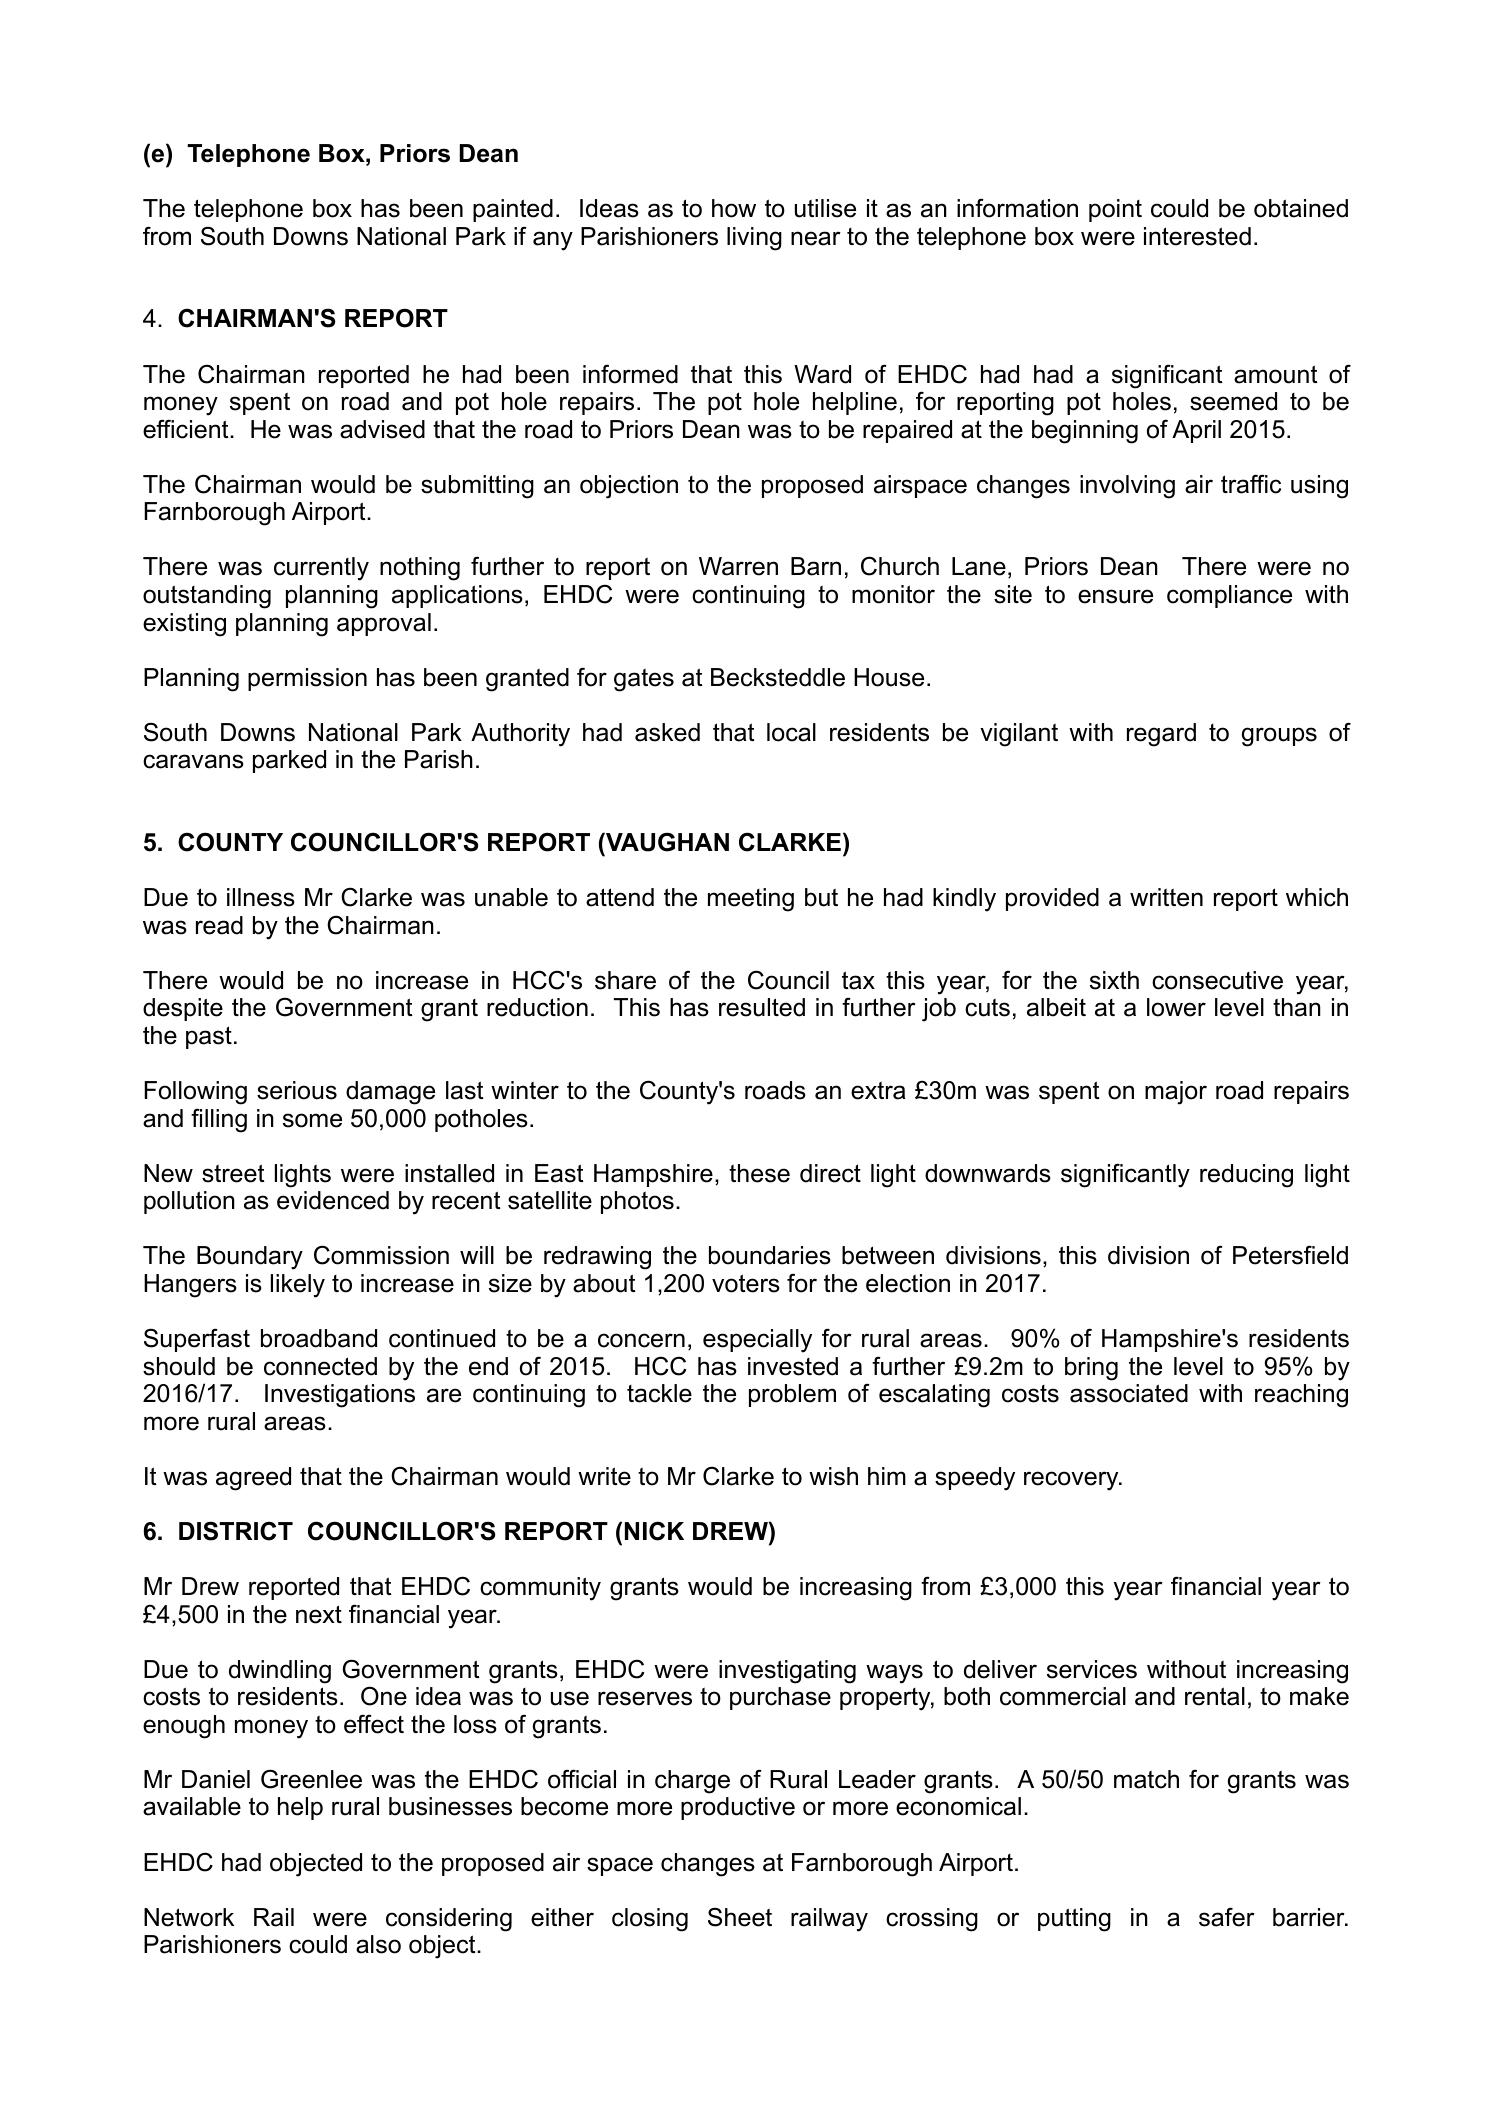 The width and height of the screenshot is (1491, 2109). Describe the element at coordinates (378, 1944) in the screenshot. I see `also` at that location.
